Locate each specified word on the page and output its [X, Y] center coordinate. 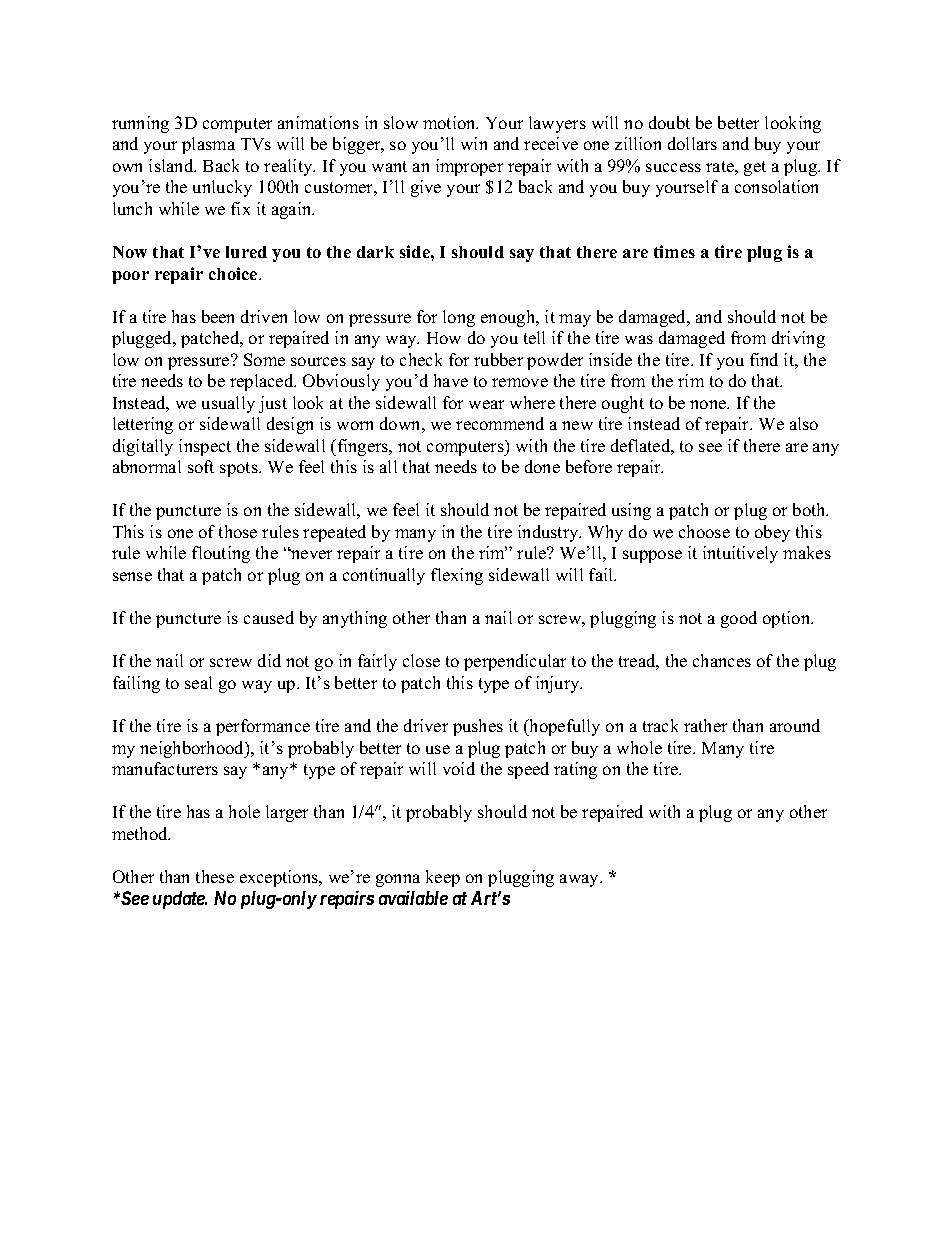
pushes [478, 727]
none [709, 404]
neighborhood [193, 749]
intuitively [740, 554]
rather [705, 725]
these [215, 876]
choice [234, 273]
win [474, 143]
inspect [205, 447]
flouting [221, 554]
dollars [692, 143]
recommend [500, 423]
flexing [457, 576]
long [459, 318]
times [674, 251]
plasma [208, 145]
